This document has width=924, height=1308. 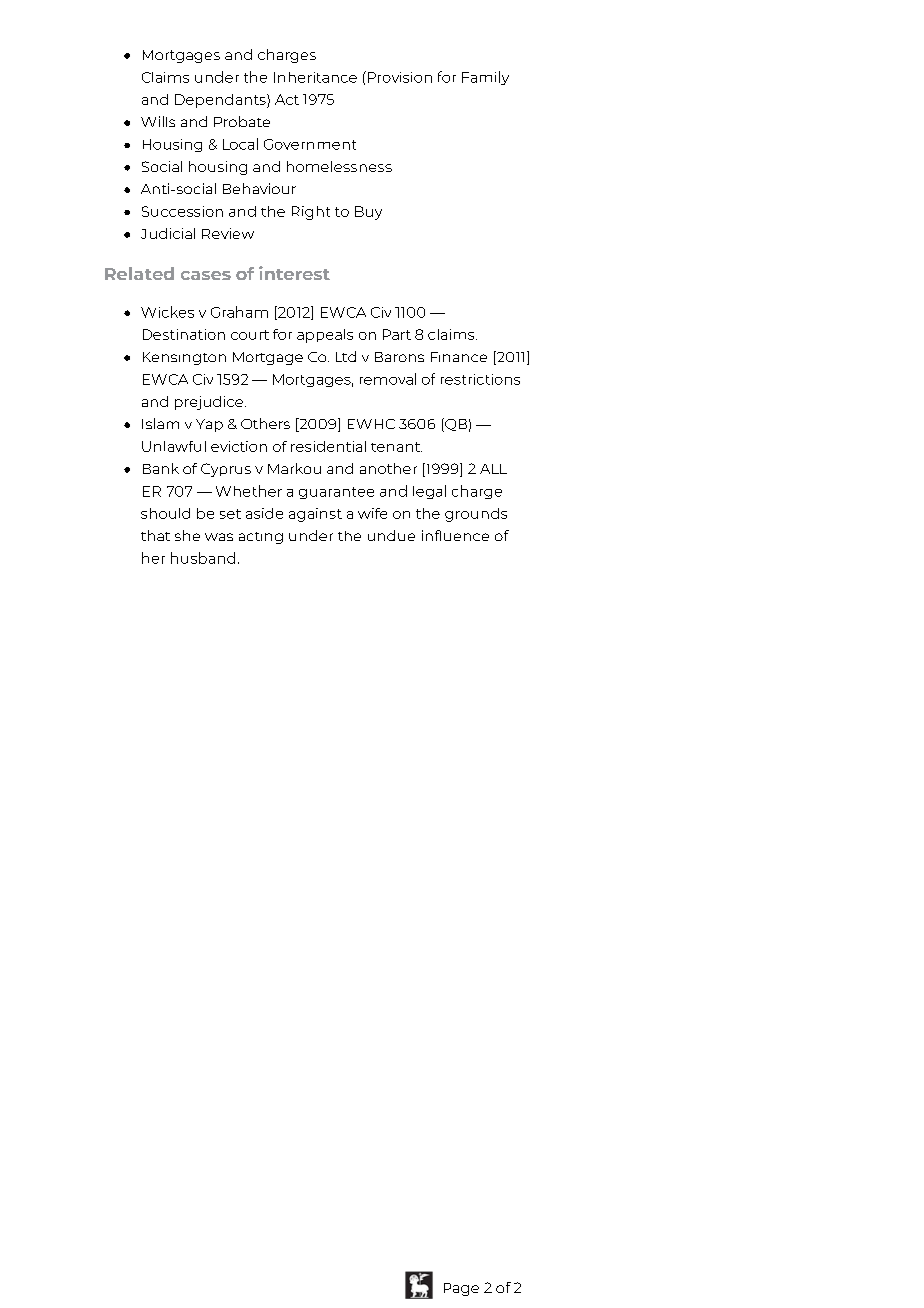 I want to click on Family, so click(x=485, y=78).
